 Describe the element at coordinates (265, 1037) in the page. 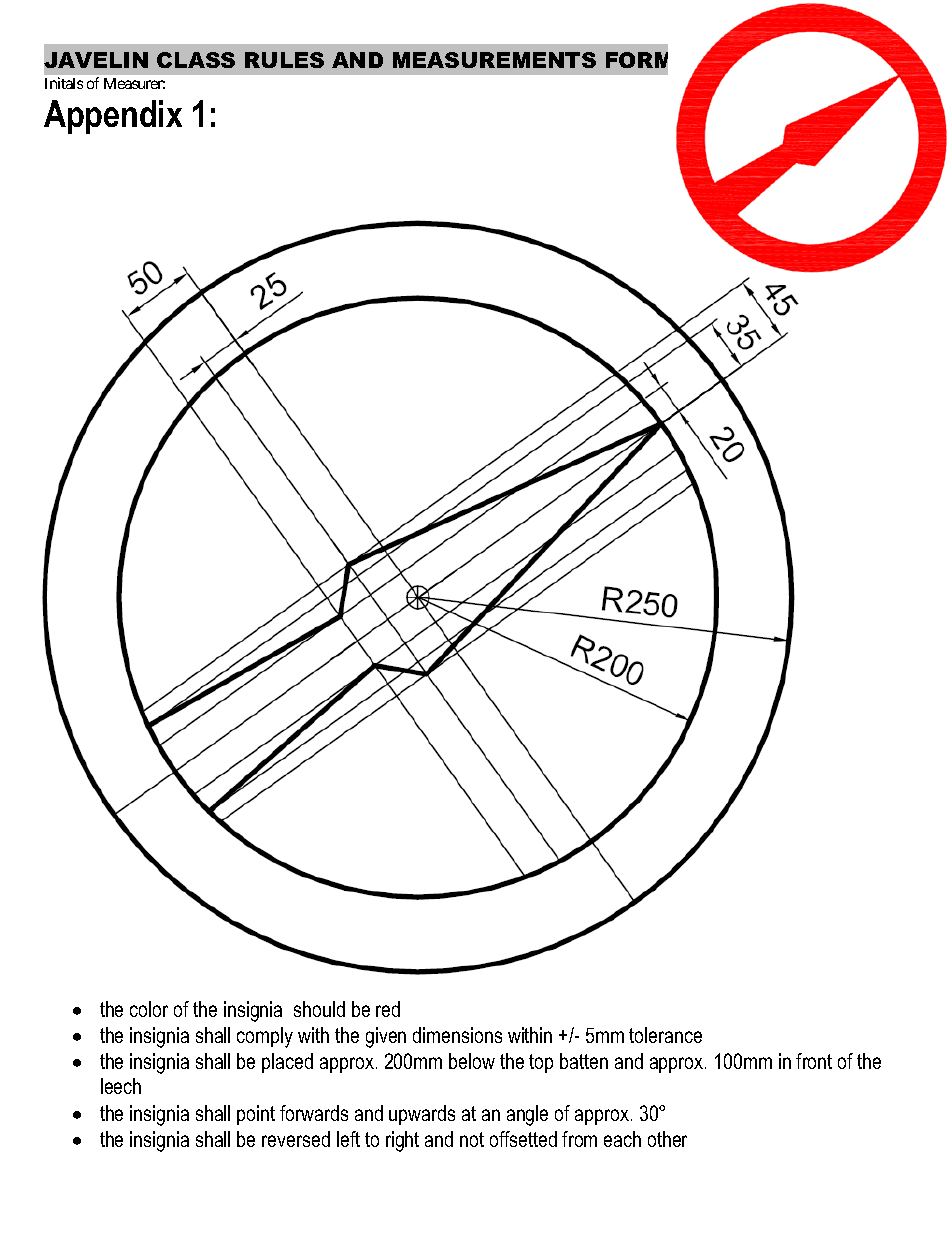

I see `comply` at that location.
